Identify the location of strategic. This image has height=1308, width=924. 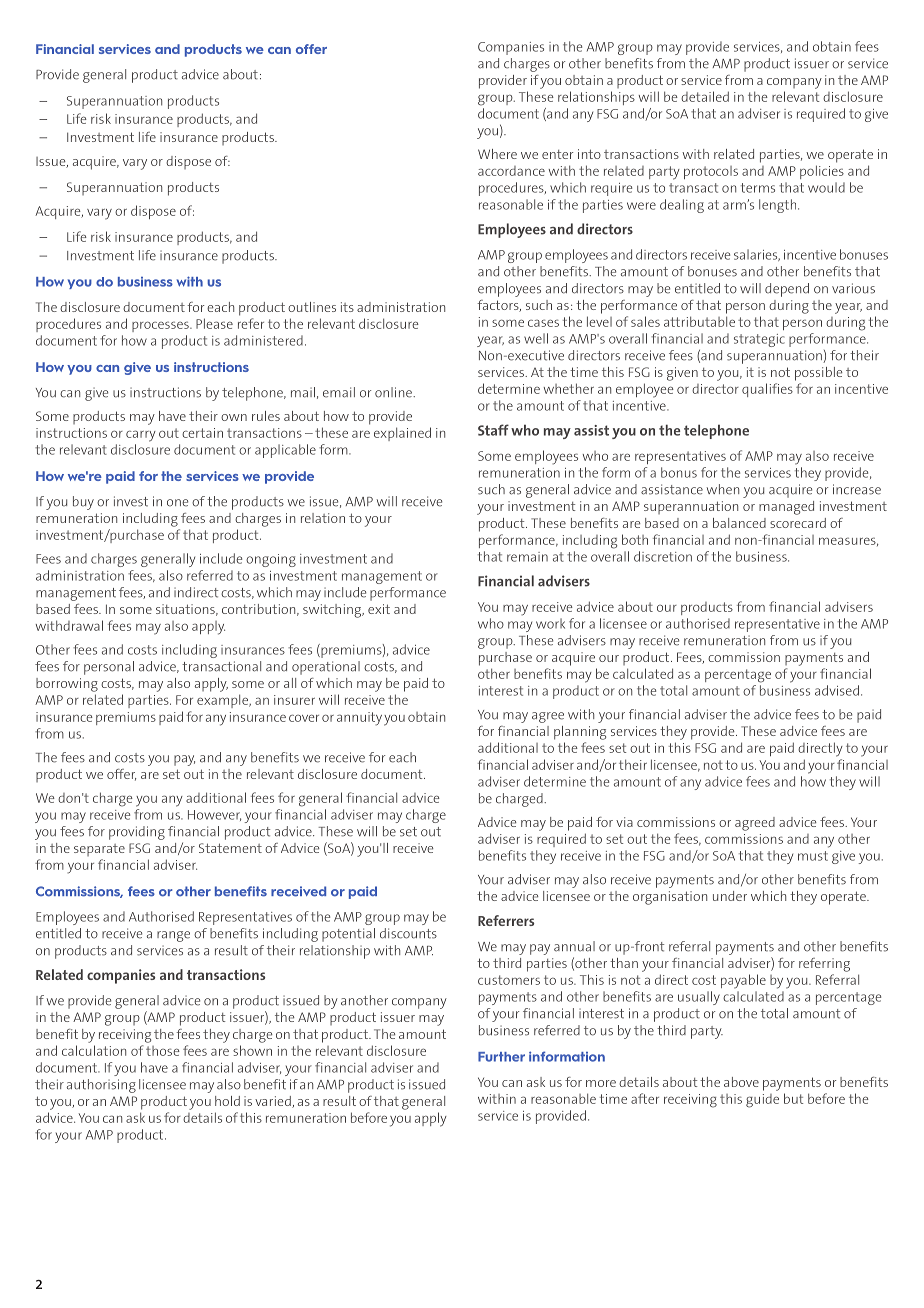
(759, 340).
